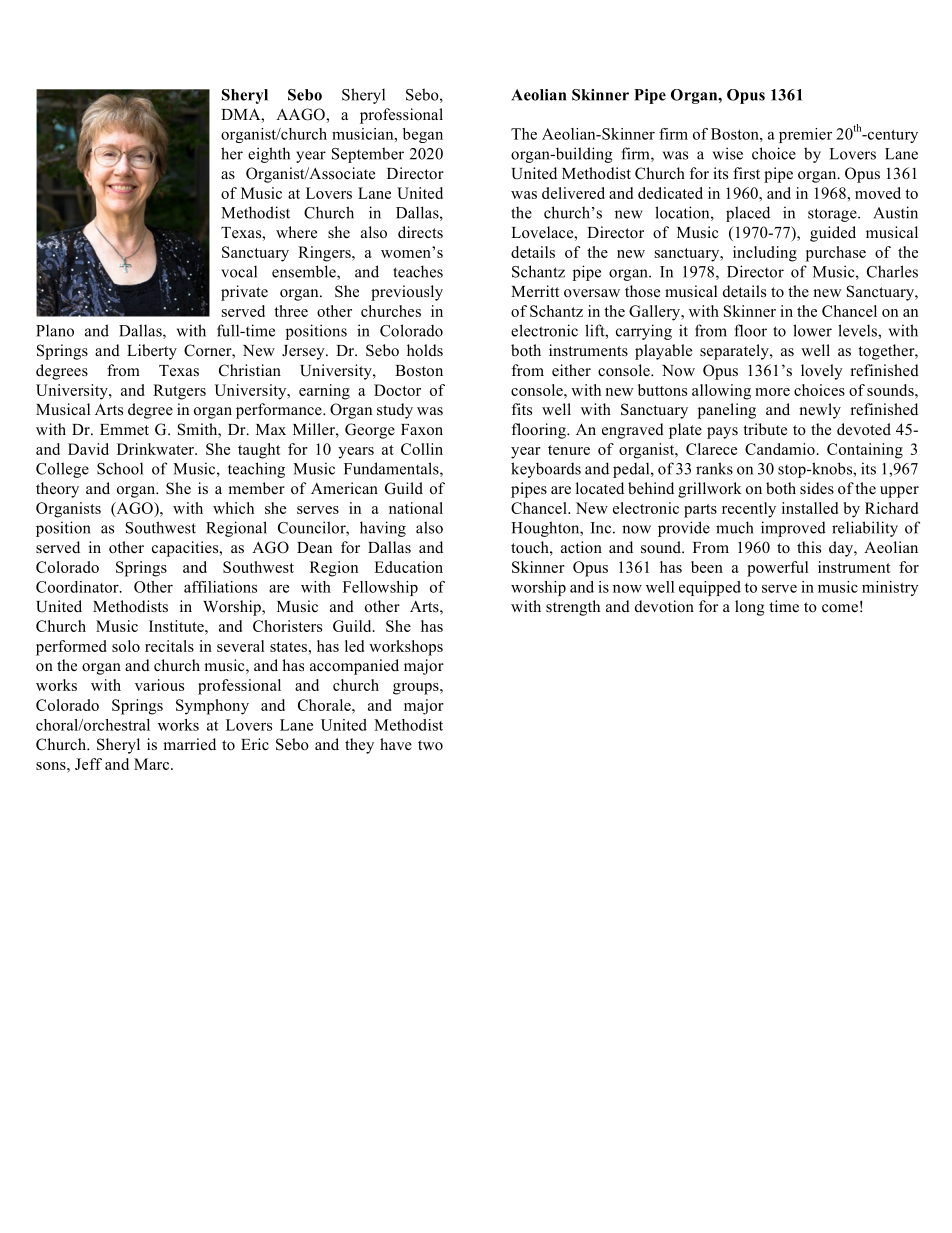  What do you see at coordinates (189, 744) in the screenshot?
I see `married` at bounding box center [189, 744].
